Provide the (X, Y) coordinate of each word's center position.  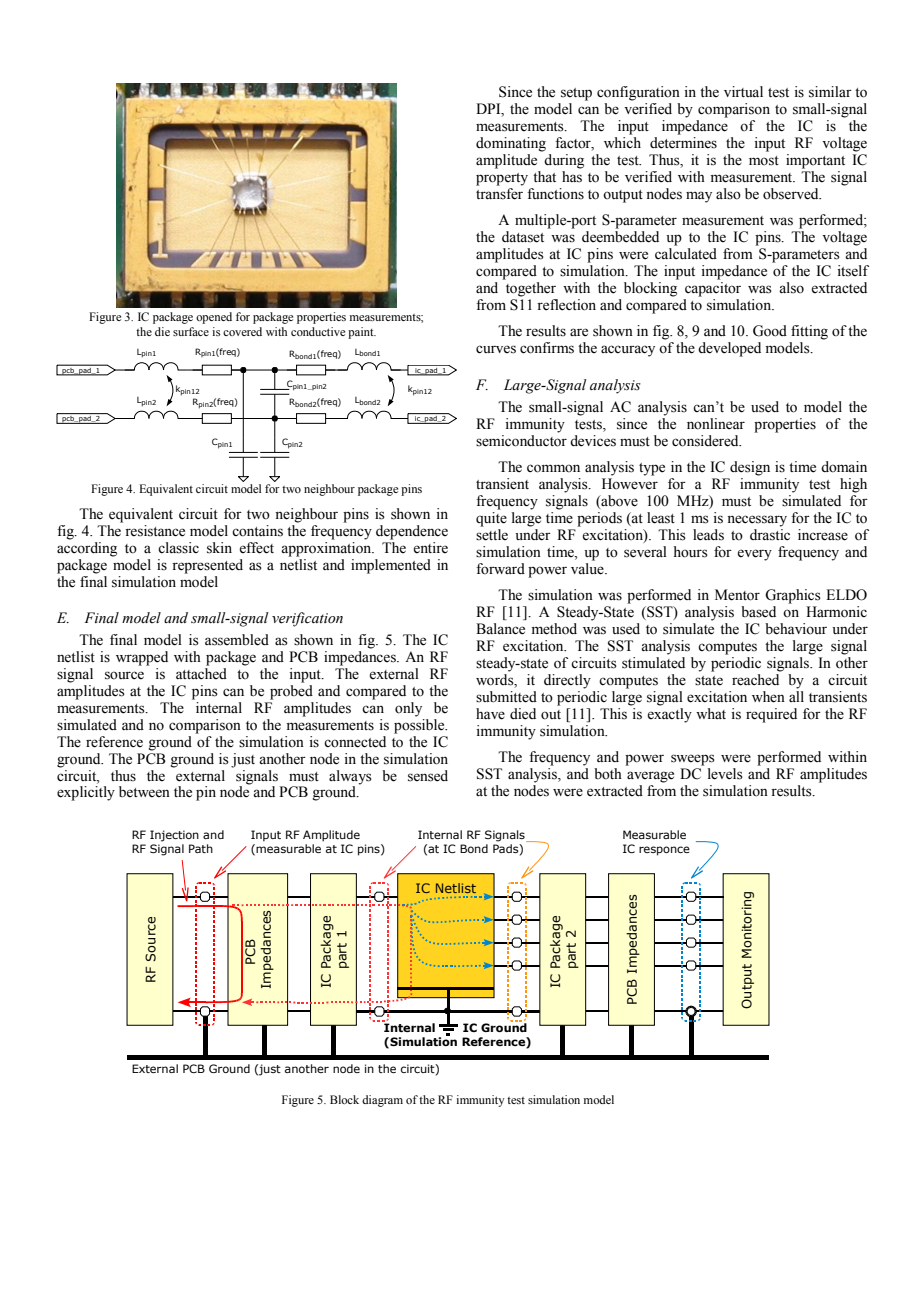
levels (725, 774)
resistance (155, 531)
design (750, 468)
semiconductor (521, 439)
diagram (382, 1101)
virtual (743, 91)
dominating (511, 144)
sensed (428, 776)
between (144, 792)
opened (214, 318)
